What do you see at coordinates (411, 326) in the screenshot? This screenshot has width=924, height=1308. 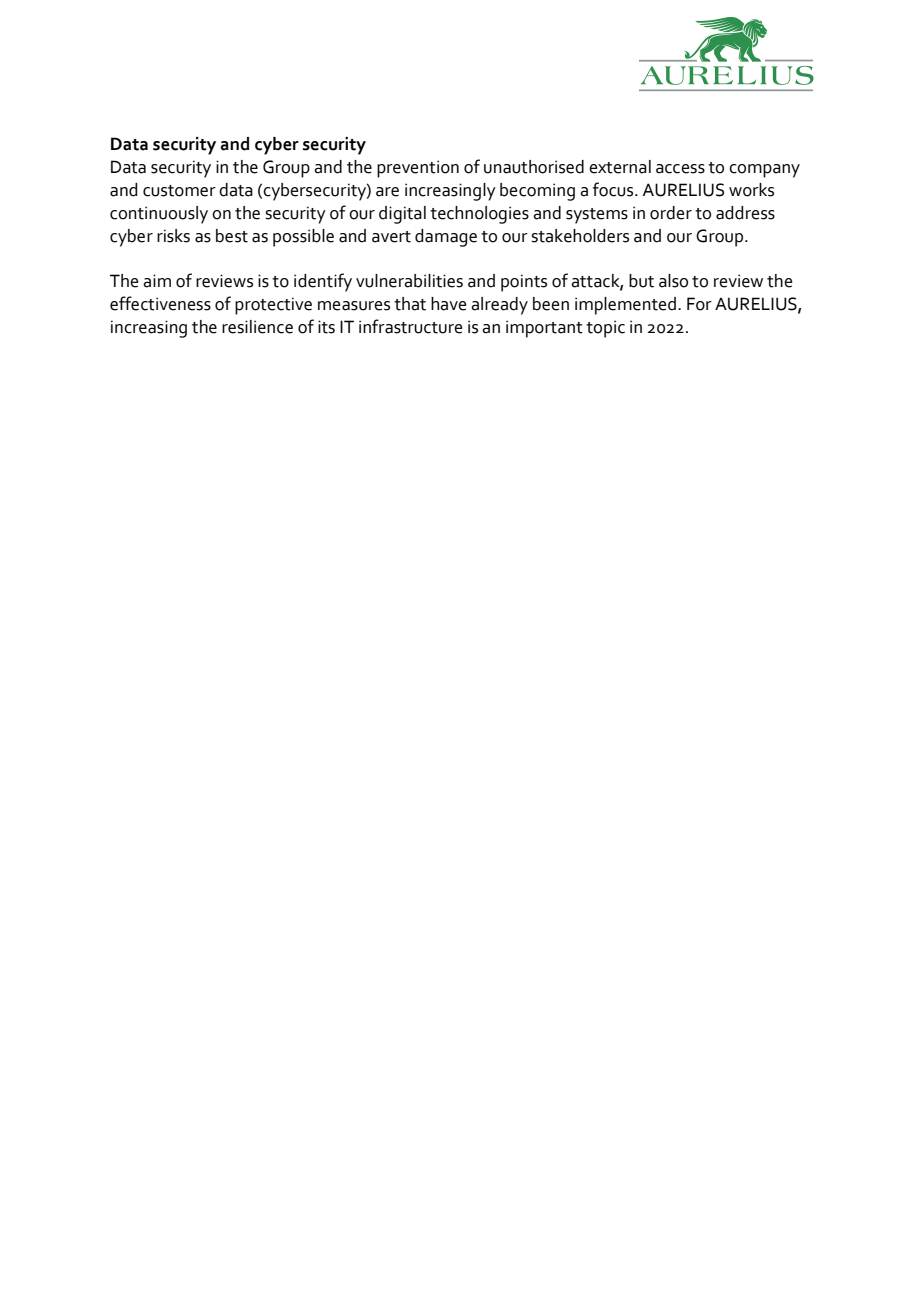 I see `infrastructure` at bounding box center [411, 326].
